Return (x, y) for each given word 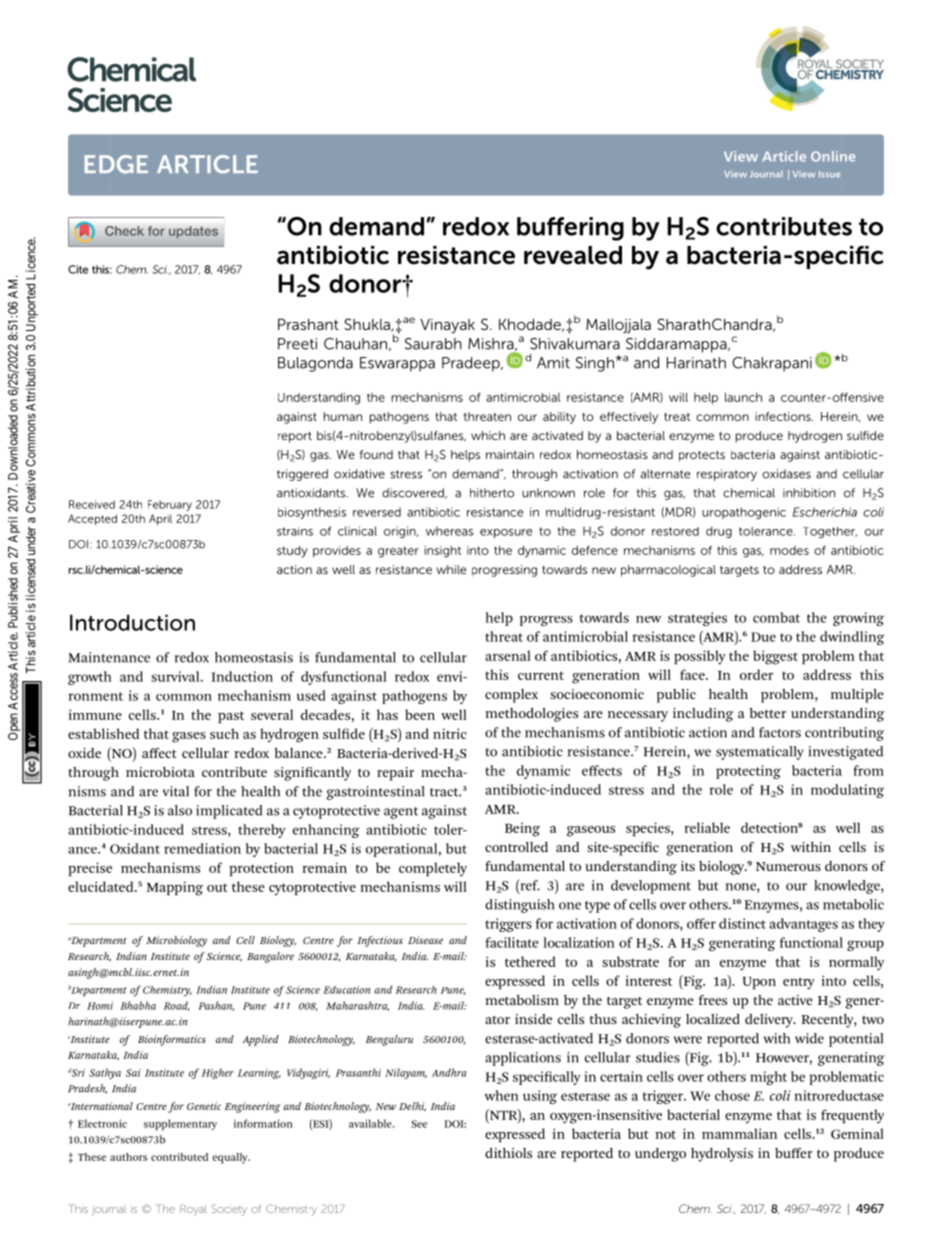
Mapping (175, 888)
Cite (78, 269)
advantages (803, 925)
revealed (573, 255)
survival (177, 676)
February (170, 505)
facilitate (512, 942)
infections (784, 416)
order (756, 674)
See (419, 1124)
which (488, 435)
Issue (829, 174)
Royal (193, 1210)
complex (511, 696)
